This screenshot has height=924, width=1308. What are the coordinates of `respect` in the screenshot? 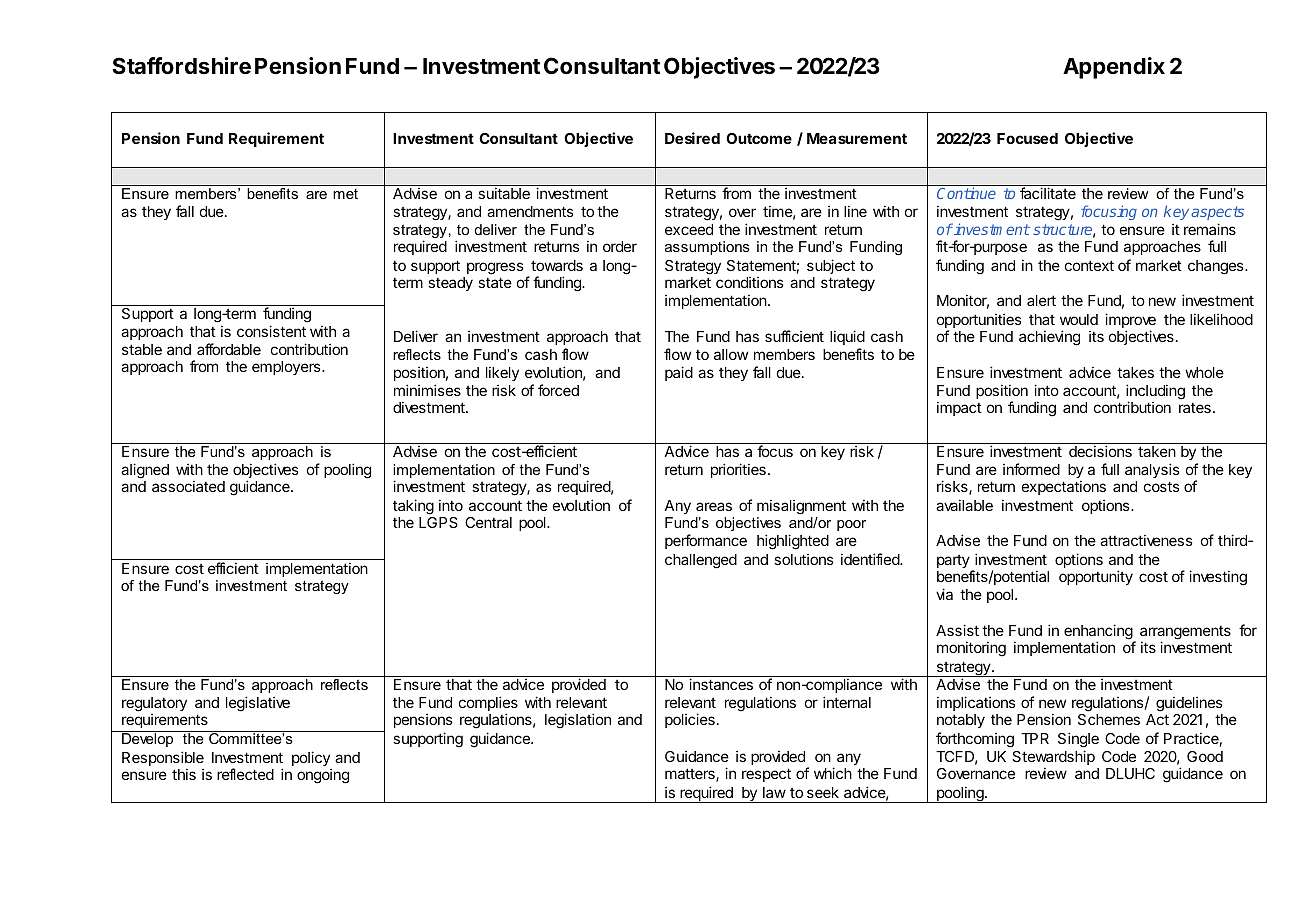 It's located at (766, 775).
